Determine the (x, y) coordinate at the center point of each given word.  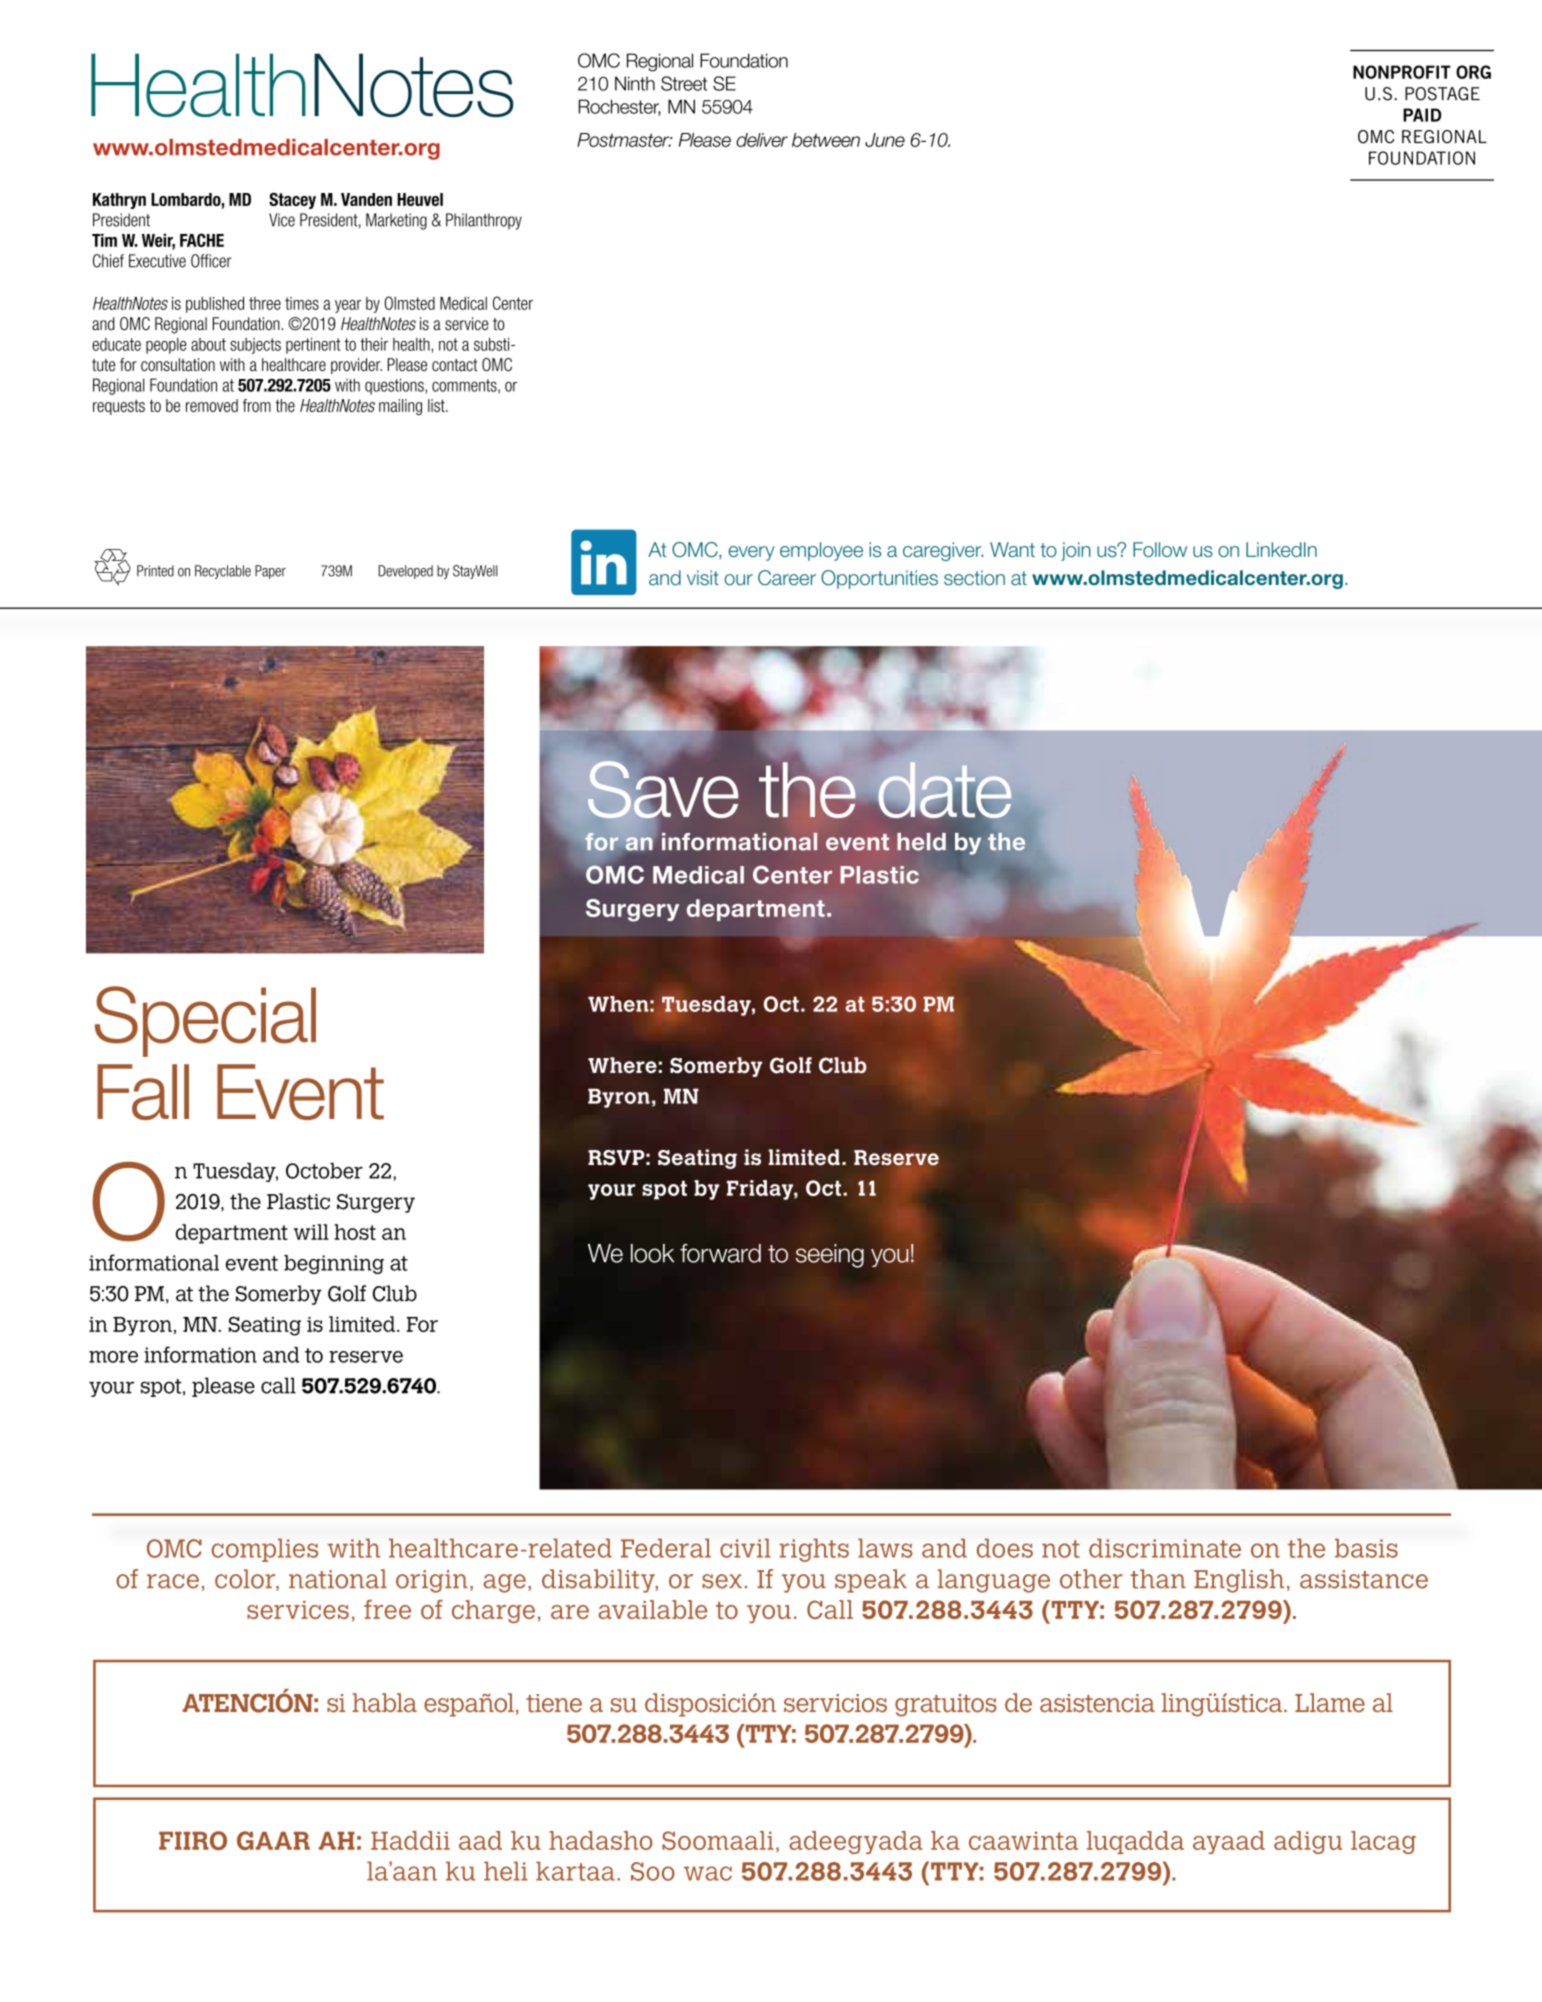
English (1239, 1581)
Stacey (292, 200)
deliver (762, 140)
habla (384, 1702)
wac (708, 1873)
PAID (1422, 115)
